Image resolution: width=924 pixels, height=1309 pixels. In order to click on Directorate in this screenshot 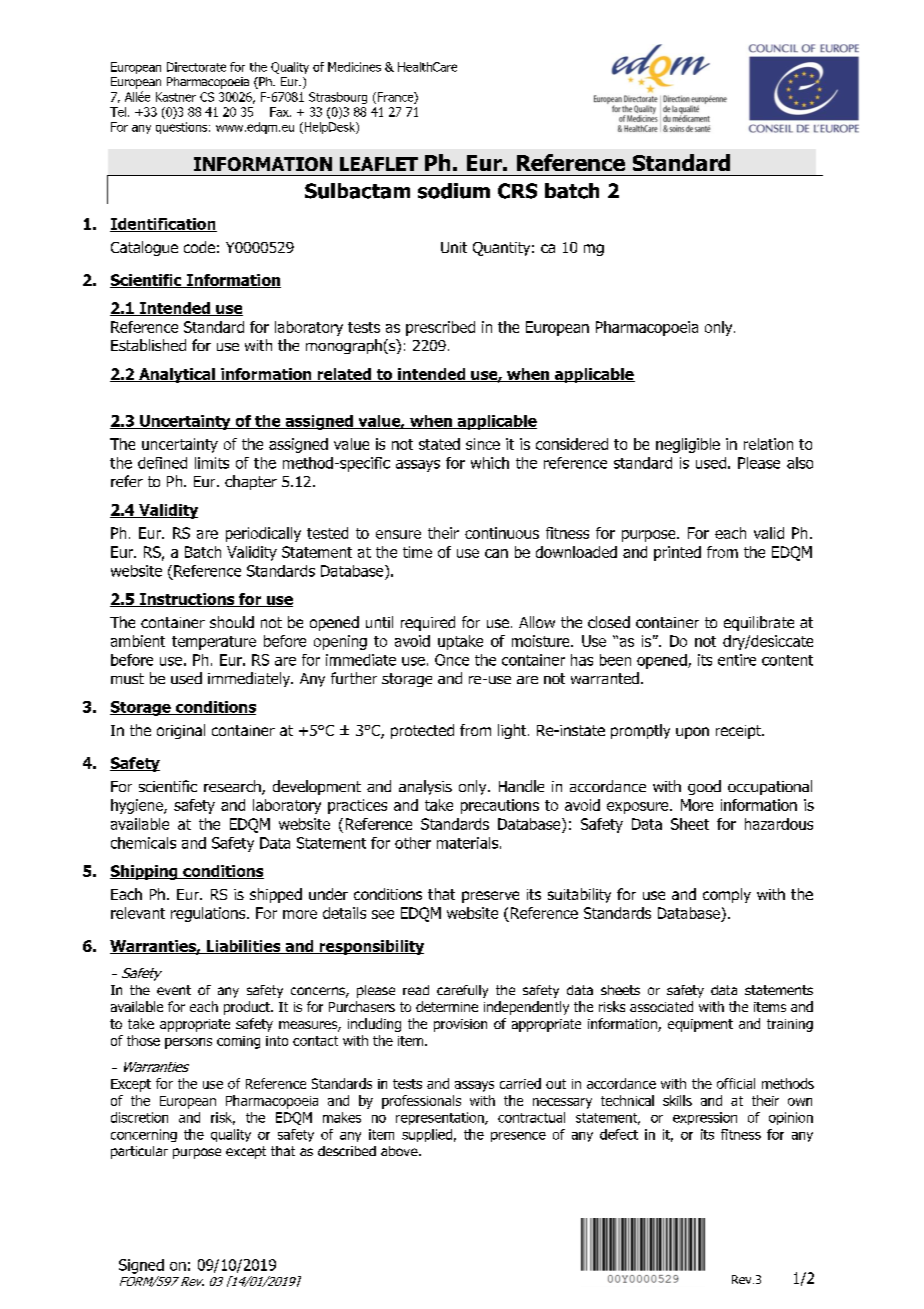, I will do `click(196, 67)`.
